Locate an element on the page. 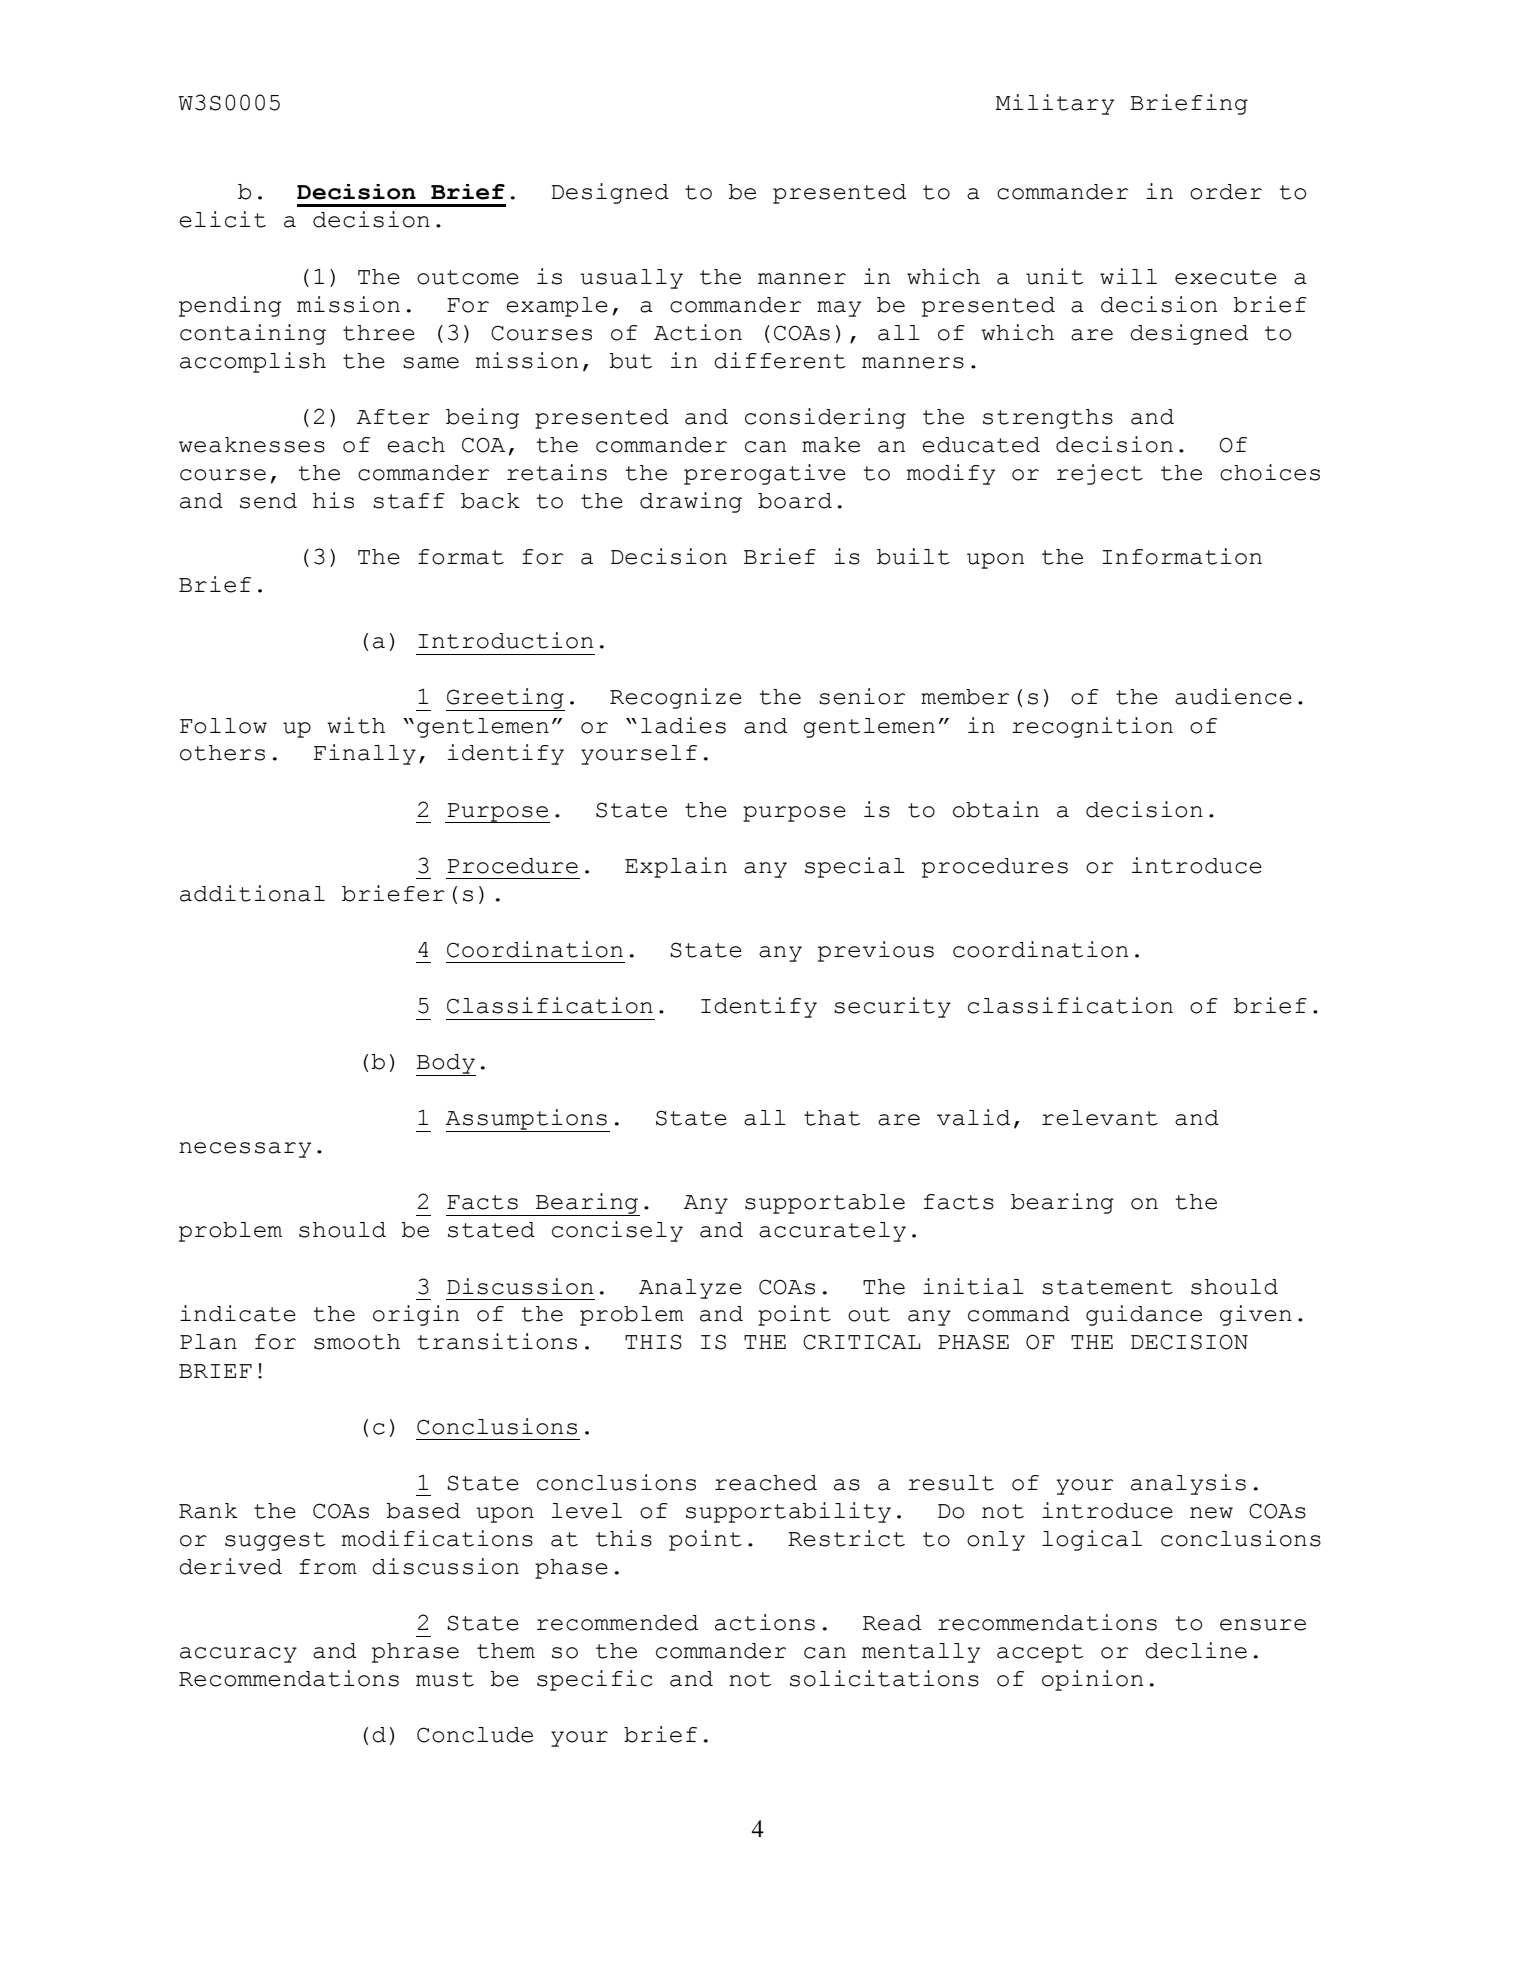  specific is located at coordinates (594, 1680).
